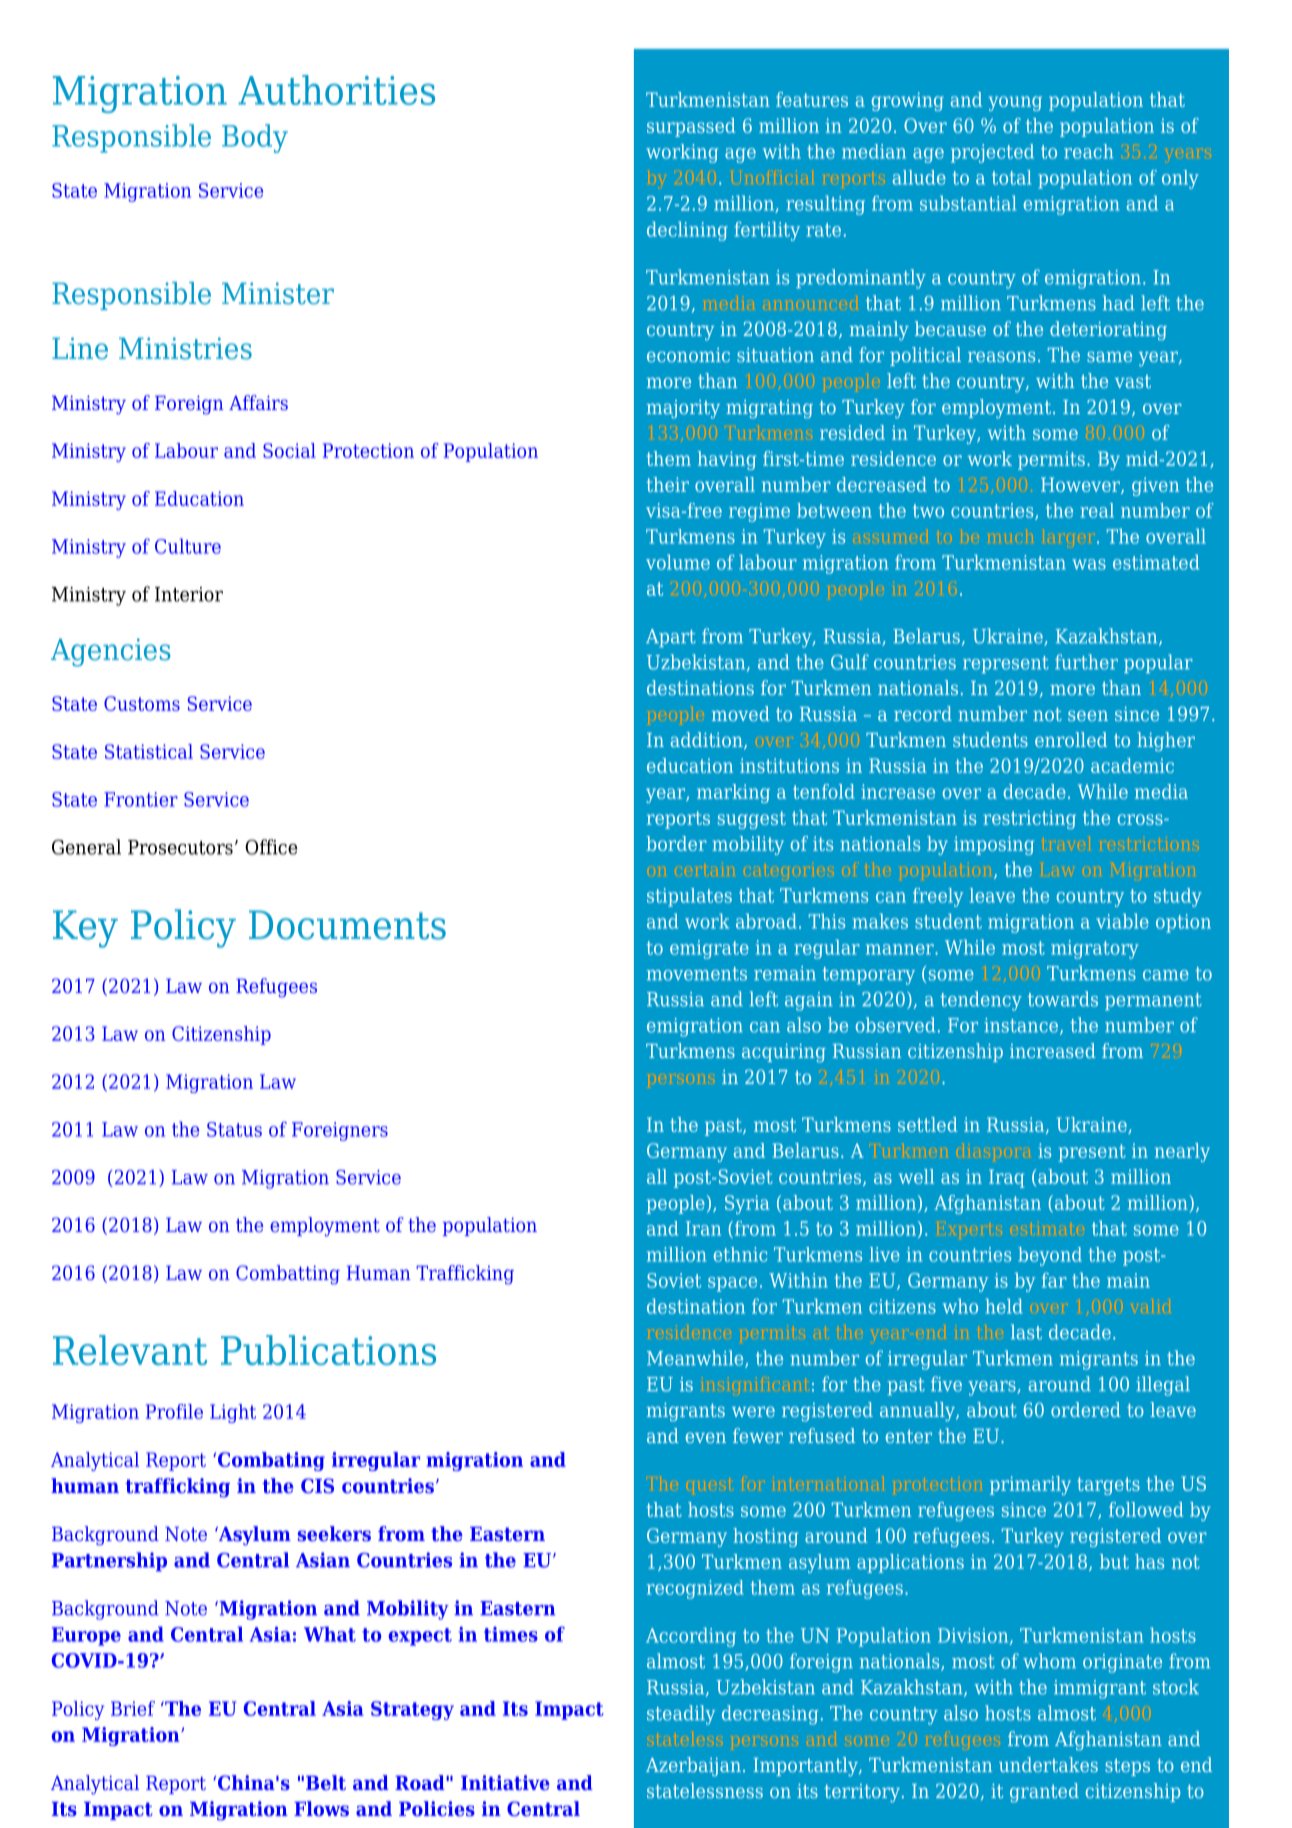 This page has width=1292, height=1828. I want to click on surpassed, so click(691, 127).
